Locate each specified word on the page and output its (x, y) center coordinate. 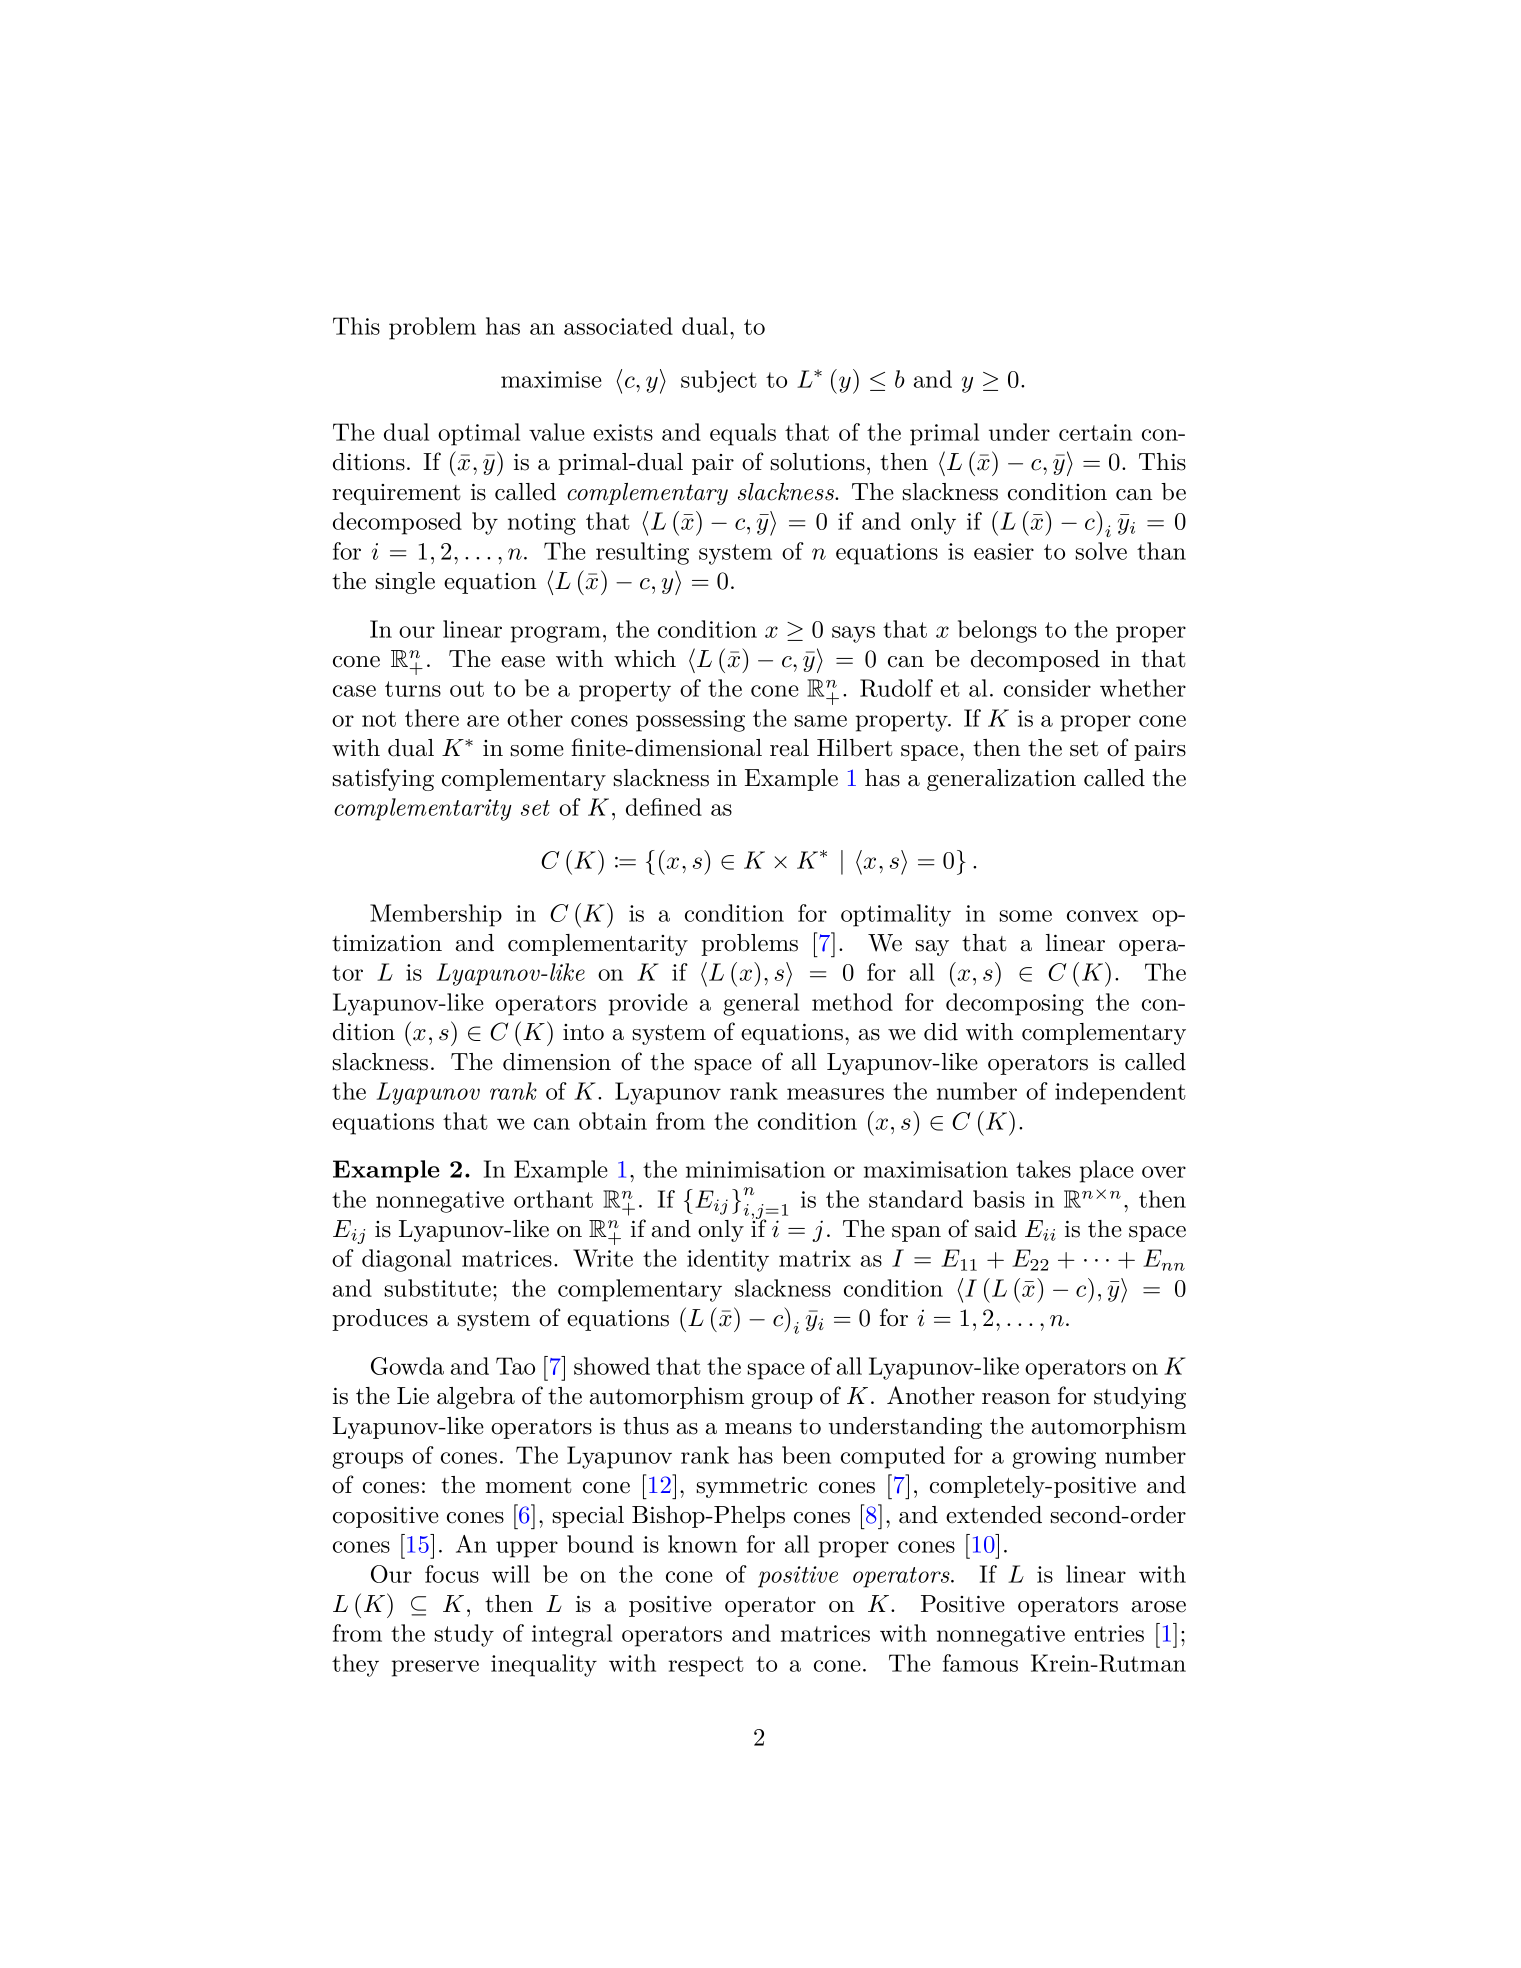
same (821, 721)
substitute (438, 1288)
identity (728, 1260)
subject (719, 381)
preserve (435, 1668)
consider (1047, 688)
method (852, 1002)
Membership (436, 915)
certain (1095, 432)
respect (706, 1666)
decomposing (1015, 1004)
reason (1016, 1399)
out (467, 689)
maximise (551, 379)
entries (1109, 1633)
